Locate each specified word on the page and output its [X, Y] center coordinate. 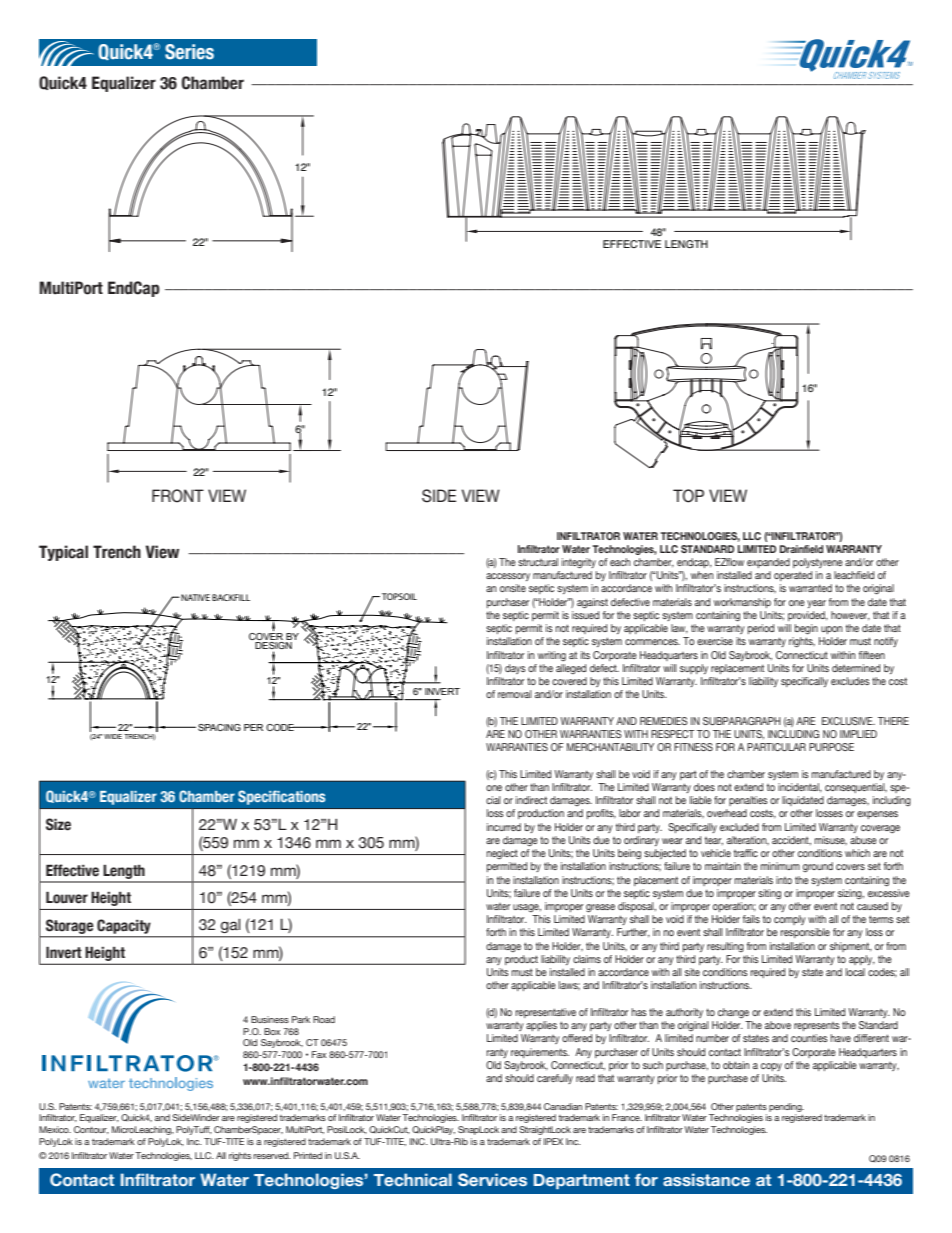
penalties [748, 801]
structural [538, 562]
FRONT [178, 496]
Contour [91, 1130]
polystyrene [818, 563]
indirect [531, 800]
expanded [768, 563]
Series [189, 52]
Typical [63, 553]
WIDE [113, 736]
